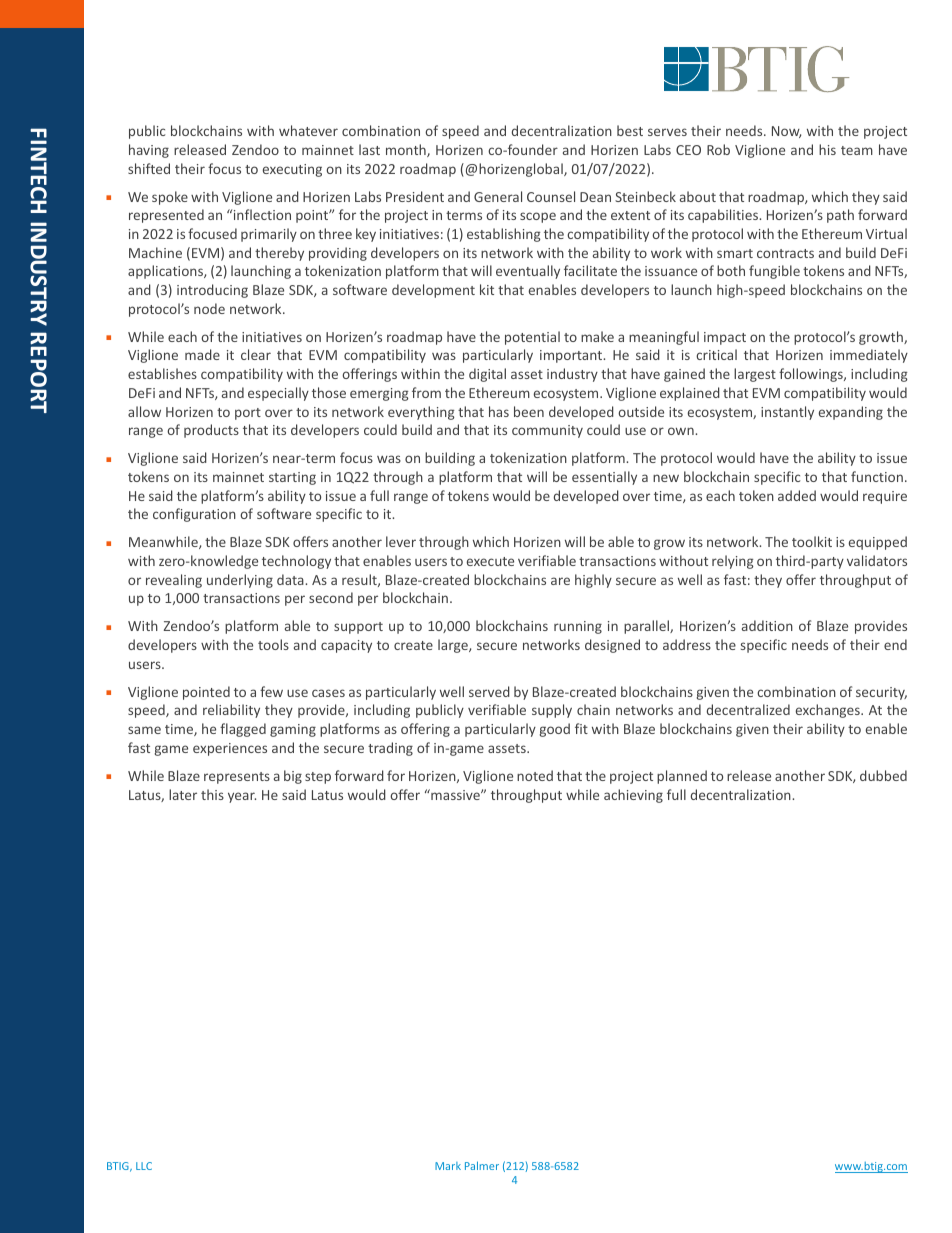  I want to click on executing, so click(292, 170).
